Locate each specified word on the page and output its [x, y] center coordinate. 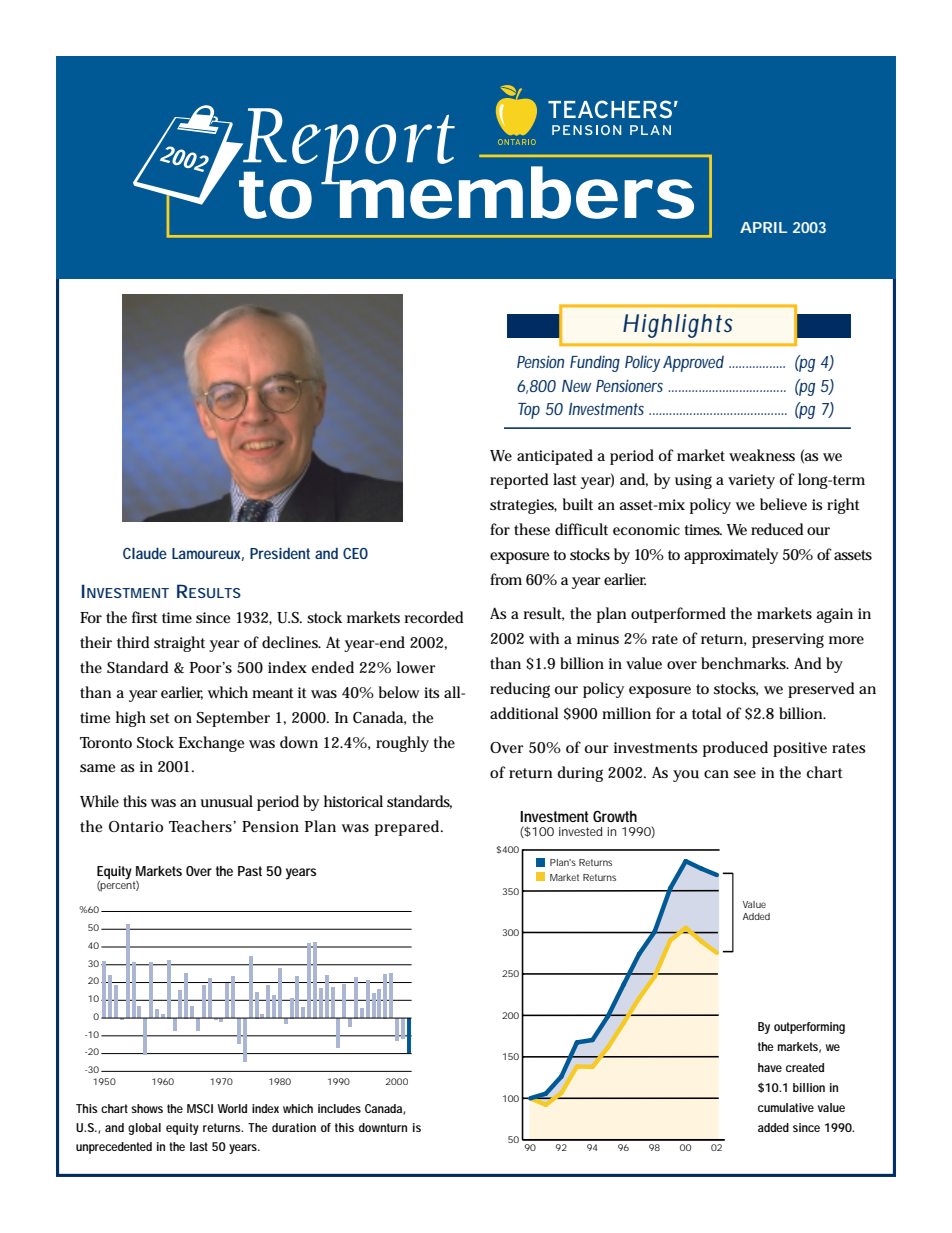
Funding [595, 363]
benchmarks [745, 663]
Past [250, 871]
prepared [409, 828]
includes [339, 1108]
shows [147, 1108]
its [431, 692]
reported [519, 481]
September [233, 719]
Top [529, 411]
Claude [145, 553]
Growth [615, 816]
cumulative [786, 1107]
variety [751, 481]
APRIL [763, 227]
